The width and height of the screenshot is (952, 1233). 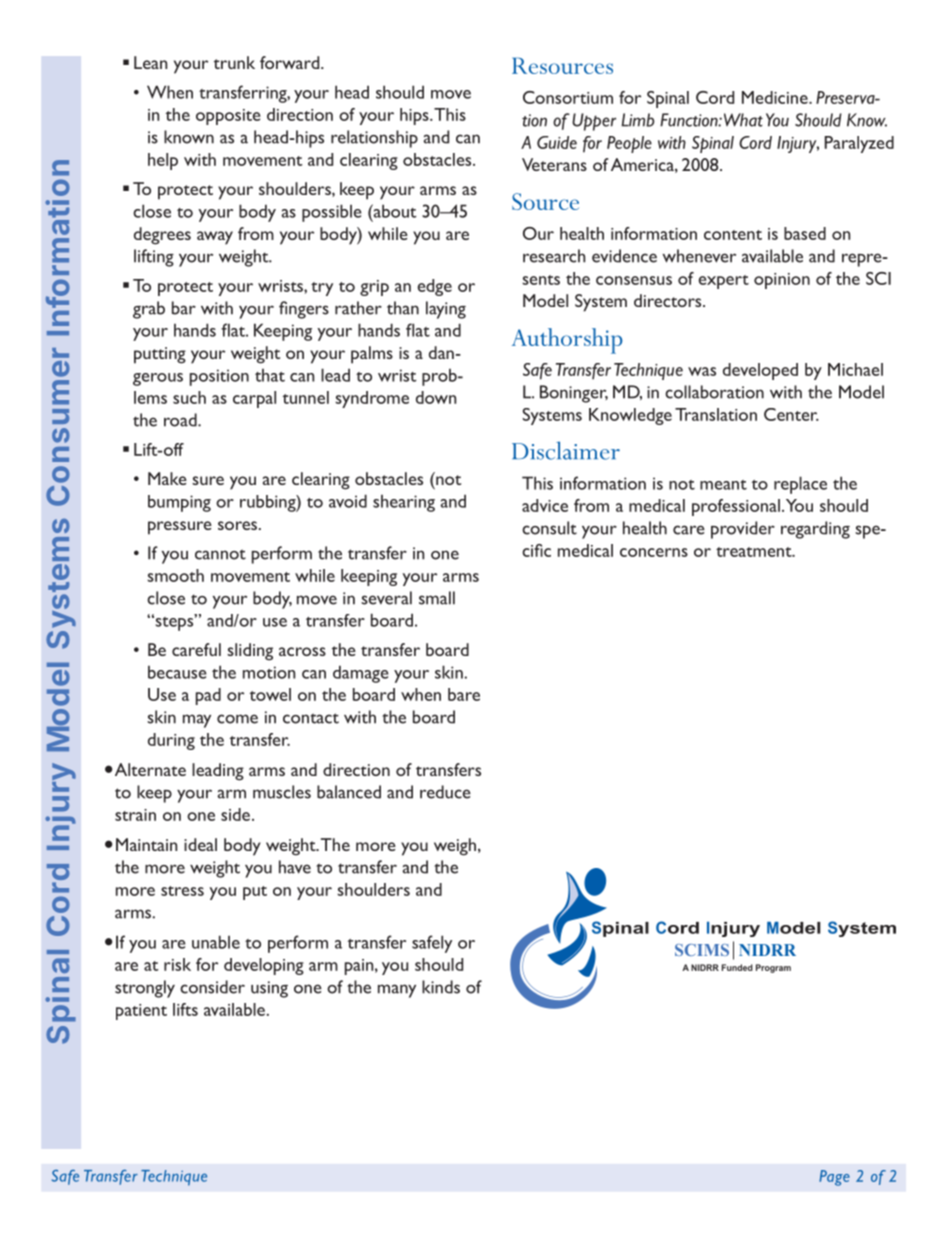 What do you see at coordinates (250, 652) in the screenshot?
I see `sliding` at bounding box center [250, 652].
